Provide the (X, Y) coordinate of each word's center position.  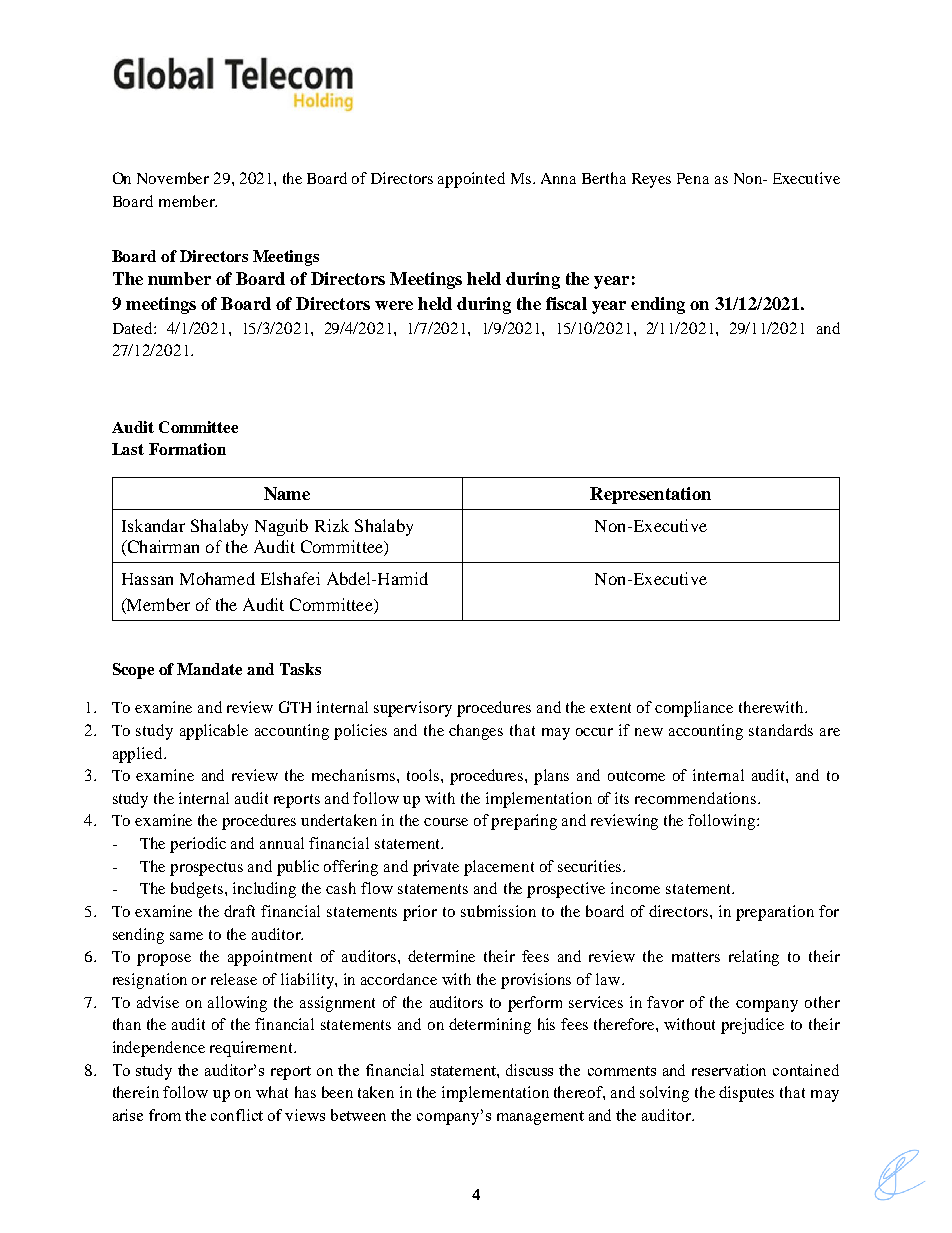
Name (287, 493)
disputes (746, 1094)
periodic (198, 845)
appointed (471, 180)
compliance (694, 709)
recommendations (697, 798)
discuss (529, 1070)
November (173, 178)
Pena (693, 178)
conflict (237, 1115)
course (446, 822)
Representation (650, 495)
